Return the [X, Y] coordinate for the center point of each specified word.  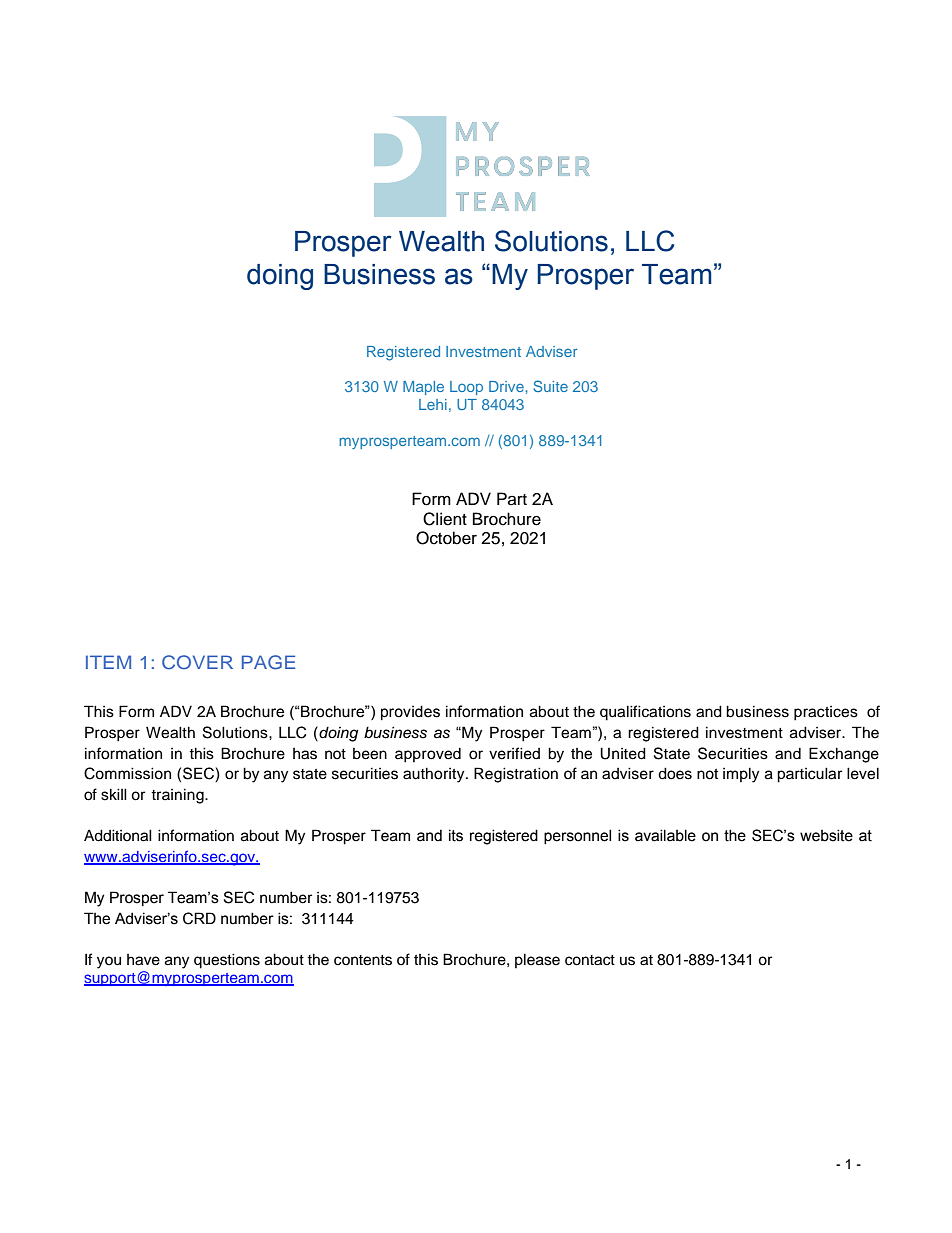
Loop [466, 388]
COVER [197, 662]
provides [410, 712]
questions [227, 961]
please [537, 960]
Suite [550, 386]
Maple [423, 388]
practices [826, 713]
